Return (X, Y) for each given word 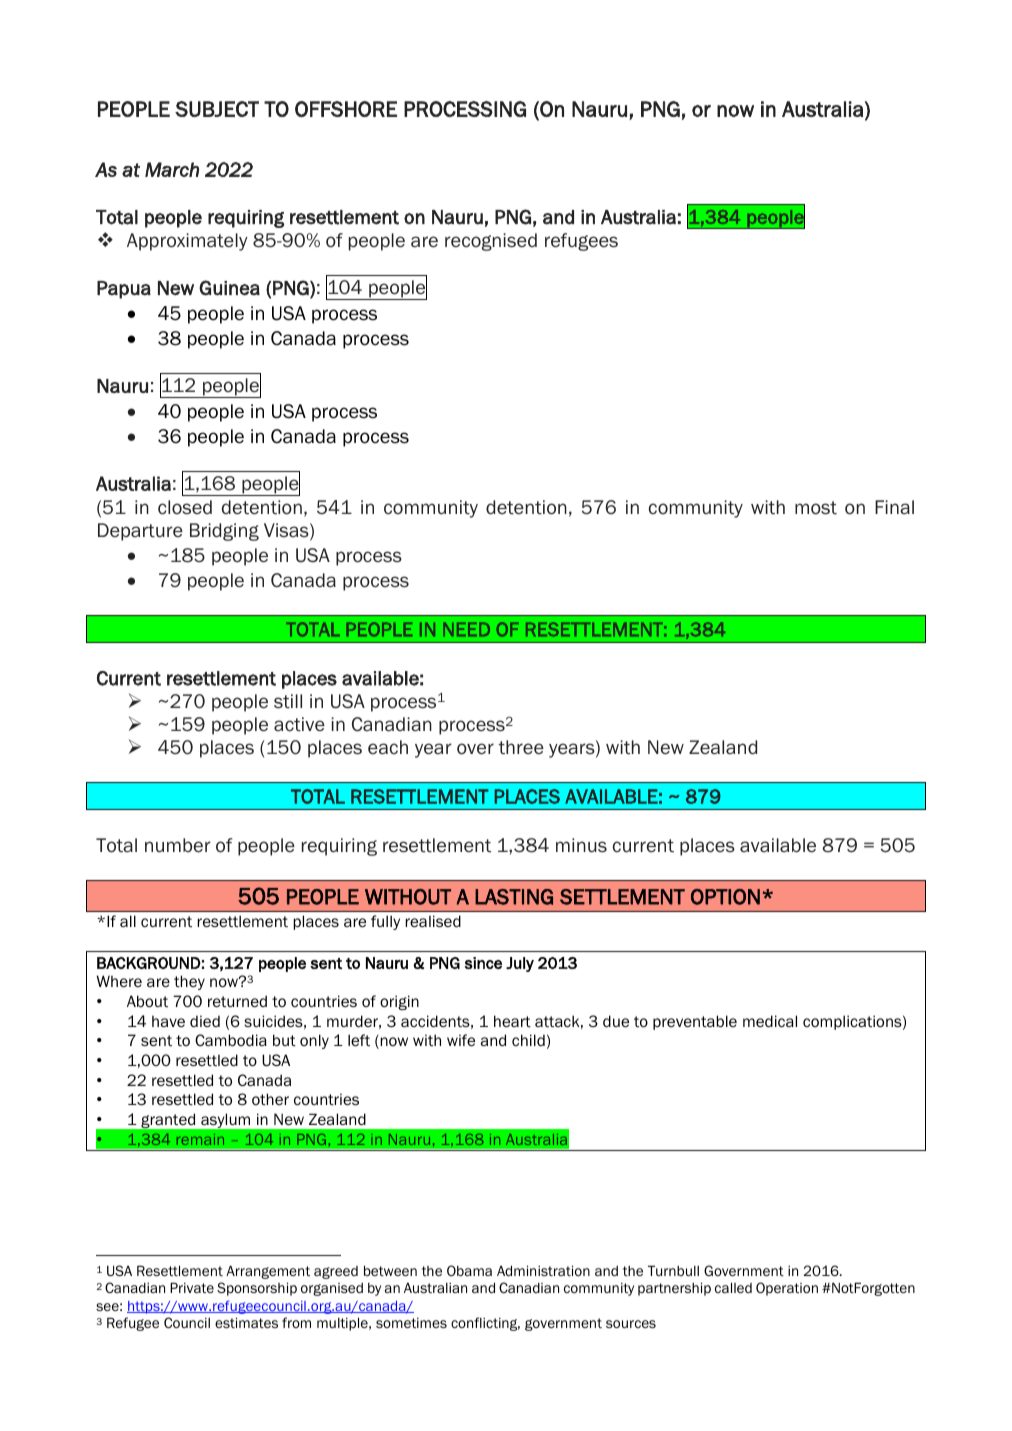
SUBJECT (217, 109)
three (521, 747)
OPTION (725, 897)
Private (192, 1287)
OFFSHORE (346, 109)
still (288, 701)
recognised (491, 242)
